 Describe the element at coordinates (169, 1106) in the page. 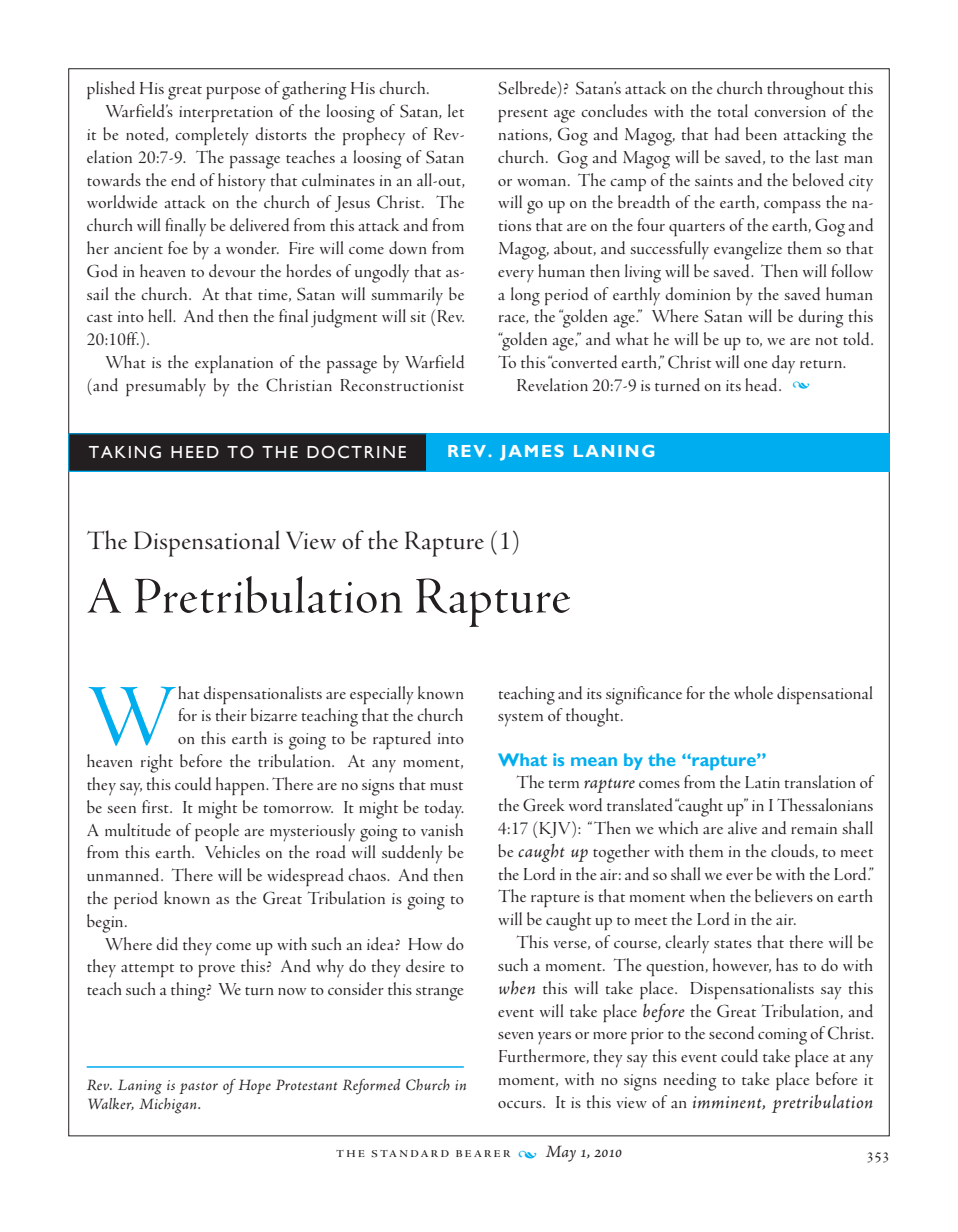

I see `Michigan` at that location.
